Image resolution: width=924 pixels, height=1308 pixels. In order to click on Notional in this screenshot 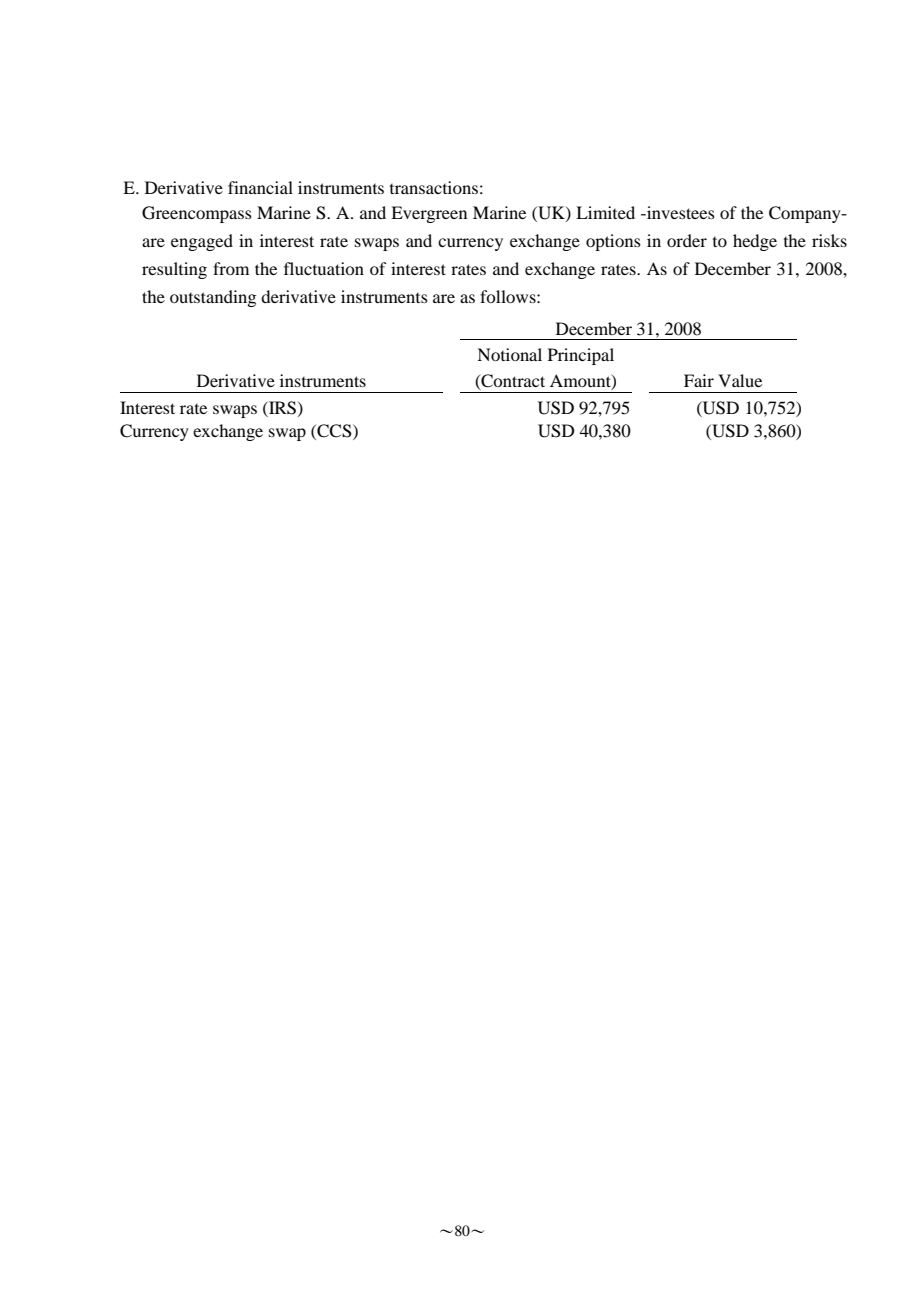, I will do `click(509, 354)`.
